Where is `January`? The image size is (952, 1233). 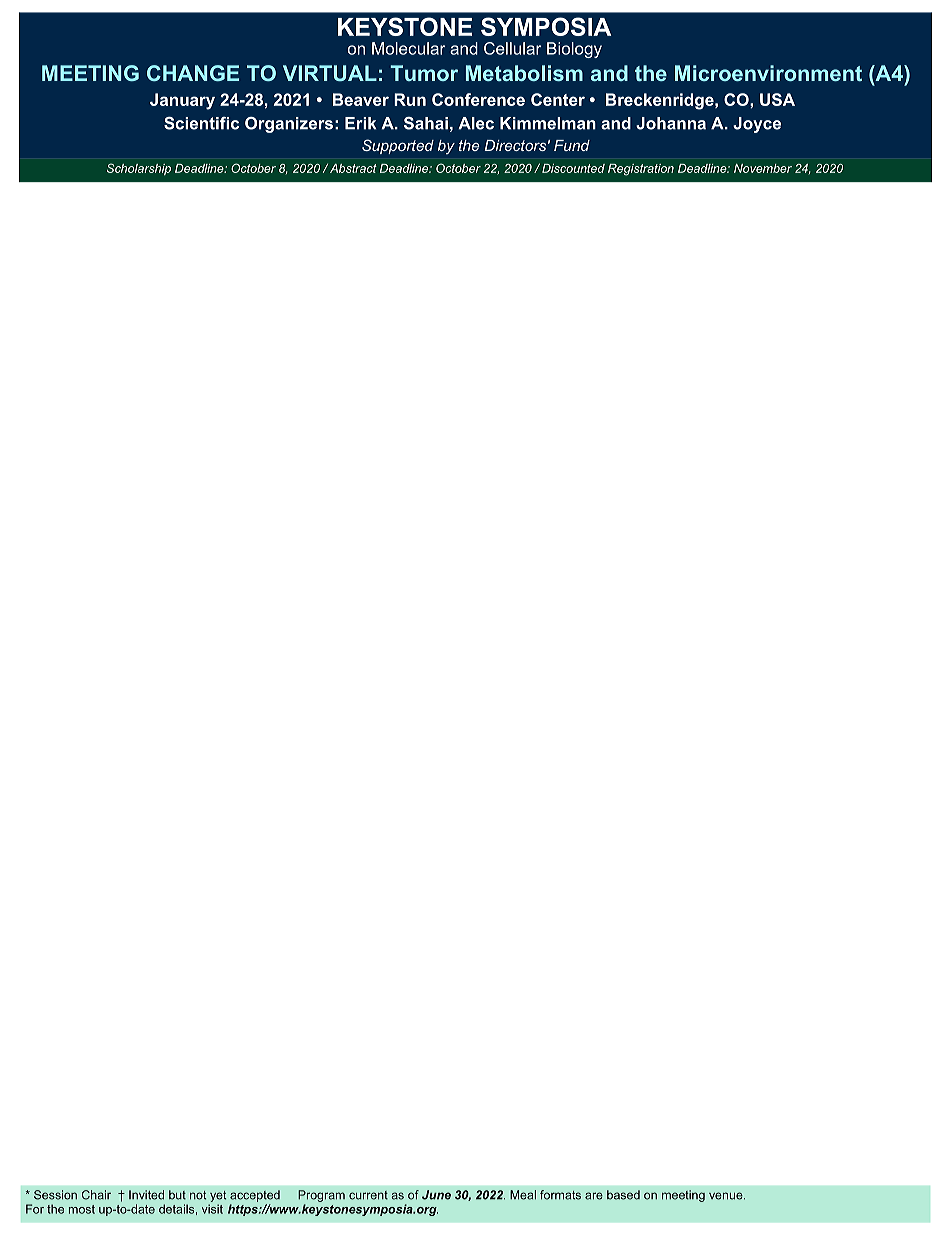
January is located at coordinates (182, 101).
